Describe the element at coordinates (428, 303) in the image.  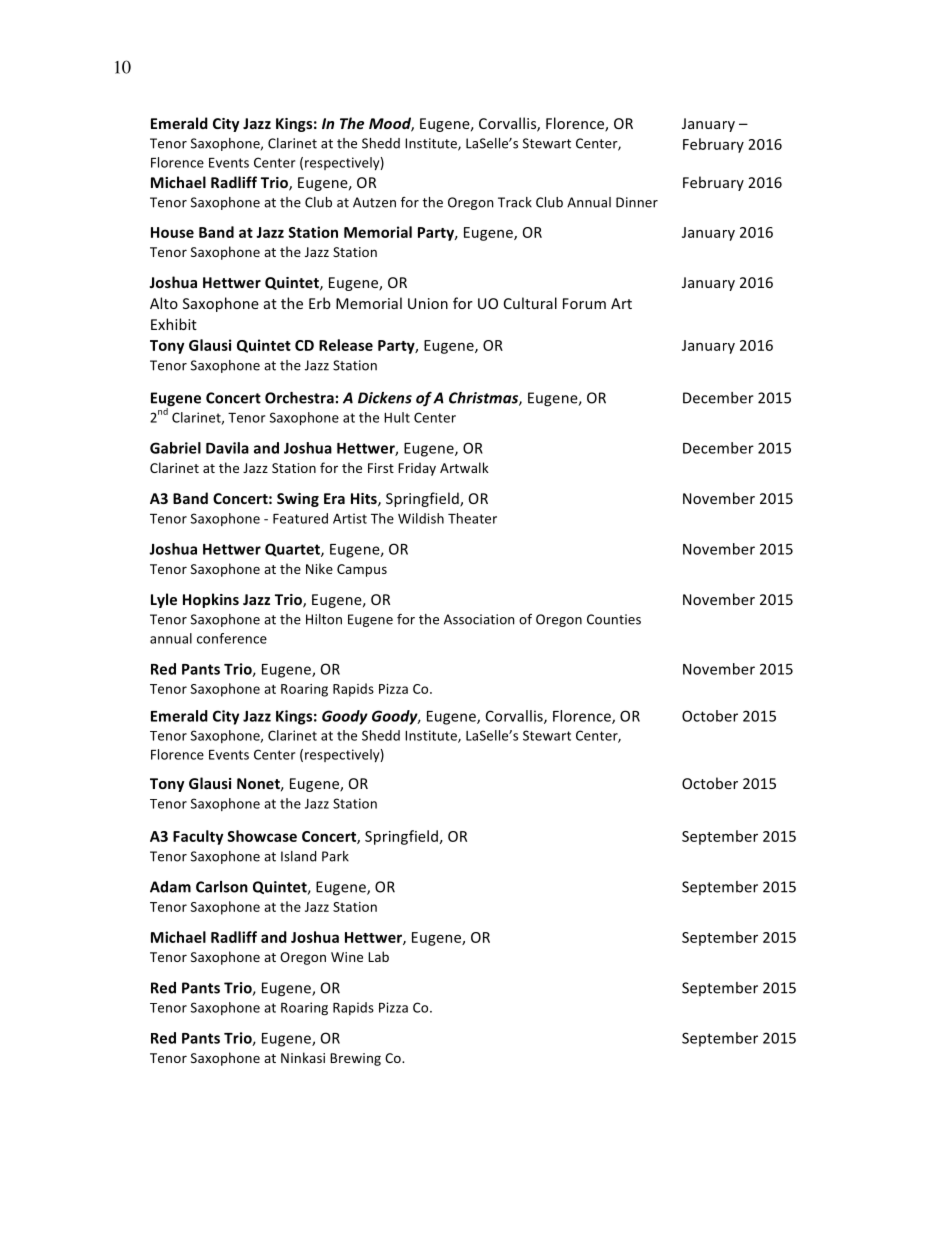
I see `Union` at that location.
